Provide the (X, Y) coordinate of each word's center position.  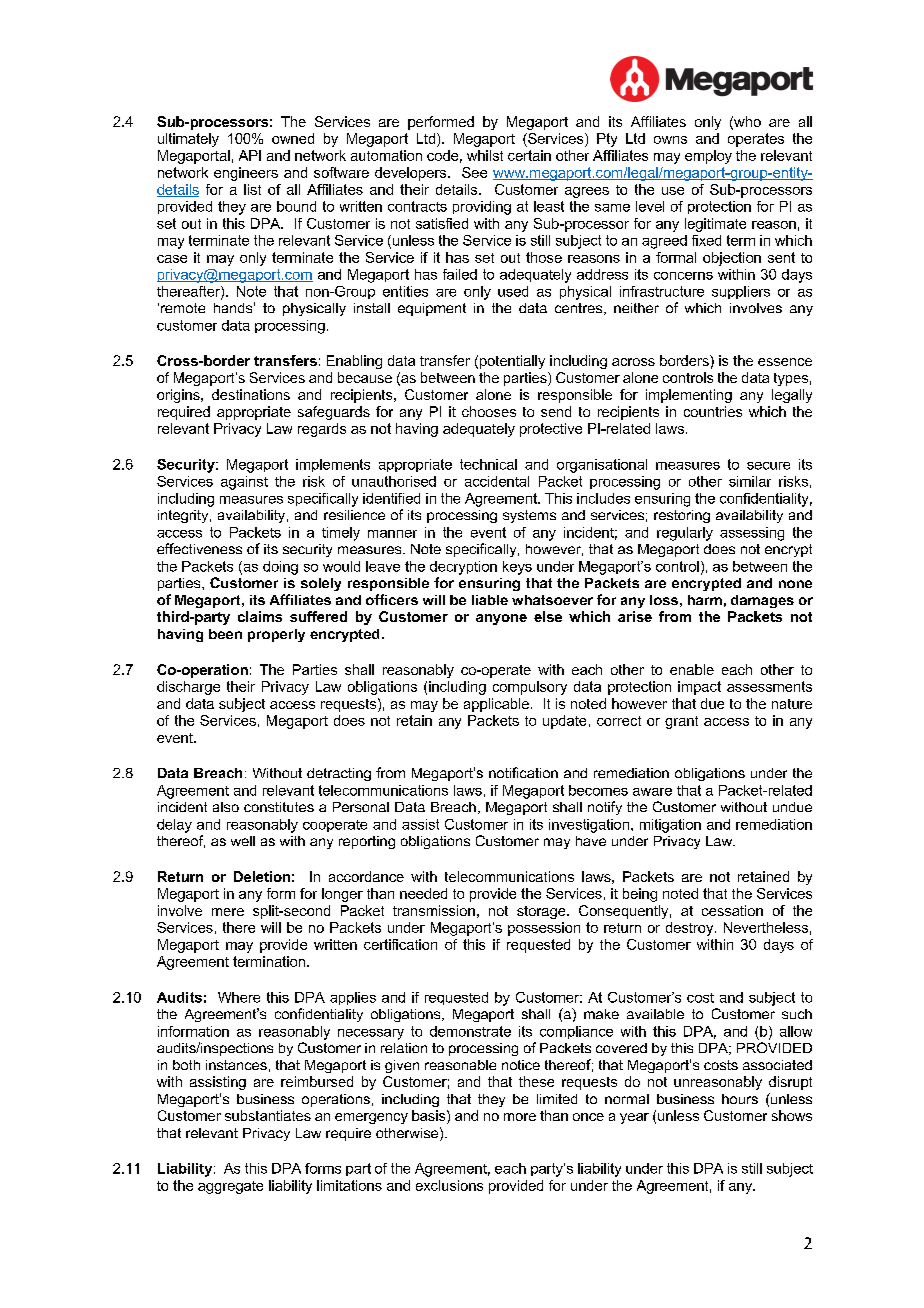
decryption (463, 568)
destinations (251, 394)
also (226, 807)
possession (544, 929)
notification (523, 772)
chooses (489, 411)
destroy (691, 929)
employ (708, 157)
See (474, 172)
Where (239, 997)
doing (280, 568)
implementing (689, 396)
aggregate (230, 1187)
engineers (246, 174)
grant (681, 722)
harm (705, 600)
